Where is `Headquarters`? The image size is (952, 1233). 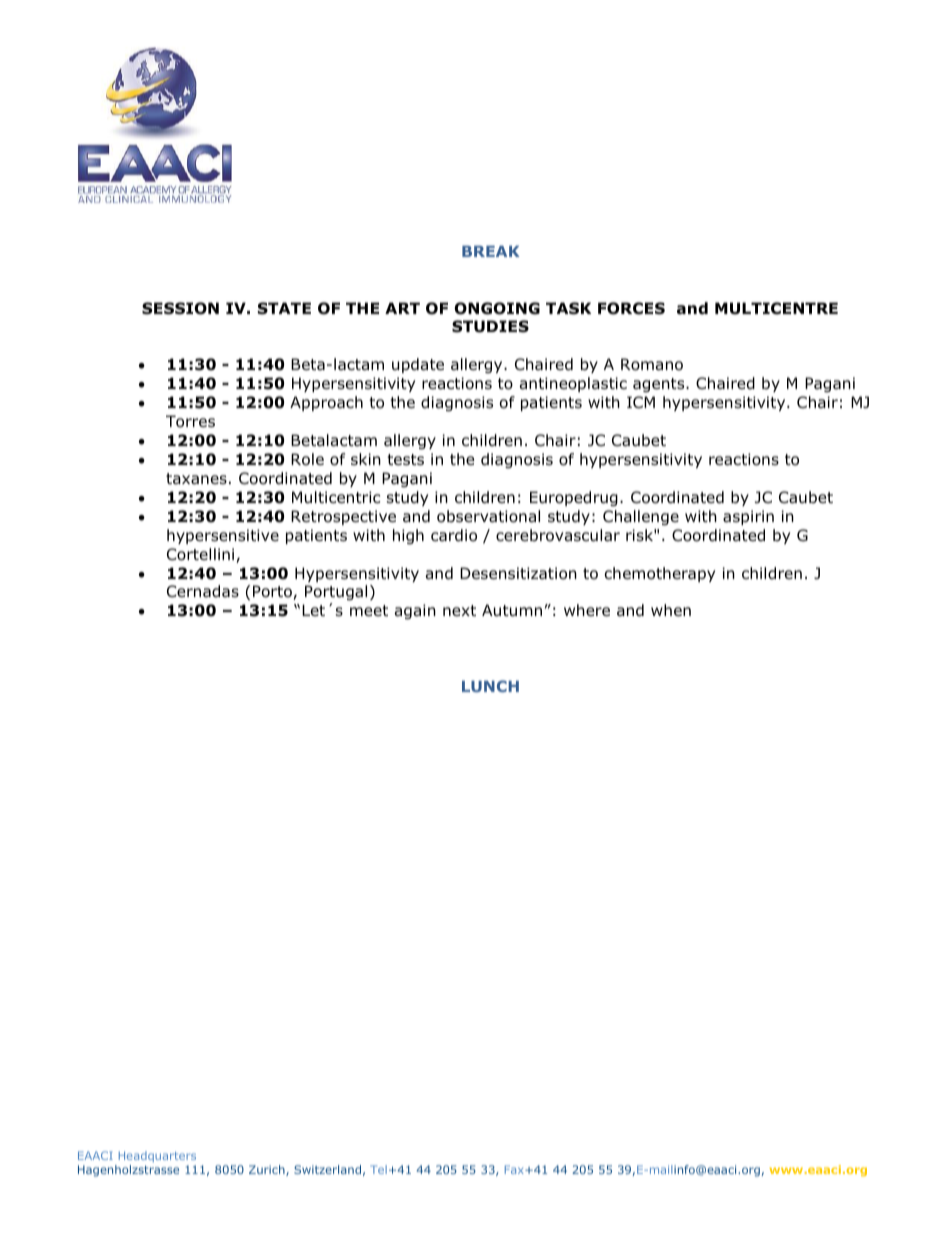 Headquarters is located at coordinates (157, 1156).
